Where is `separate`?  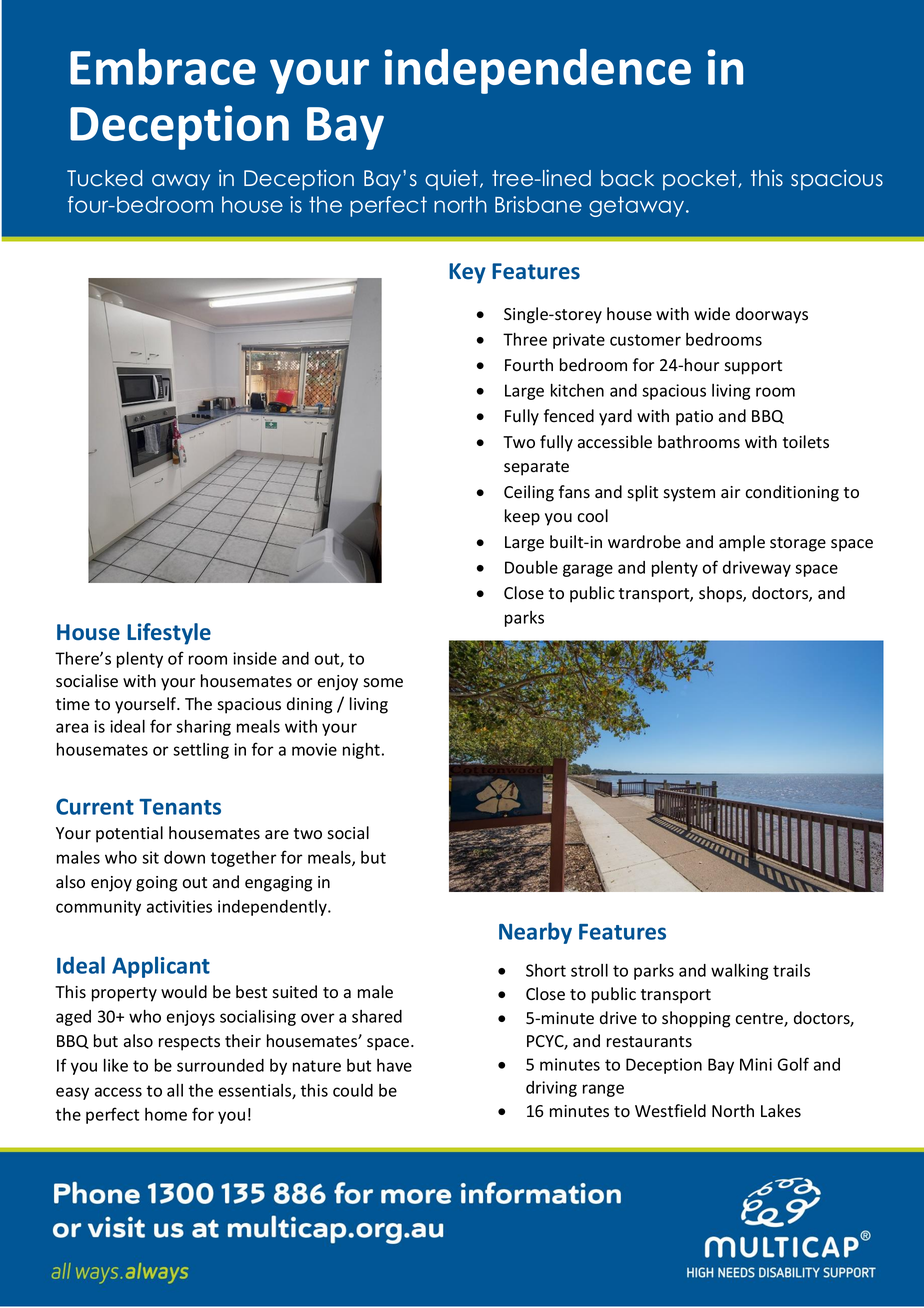 separate is located at coordinates (536, 468).
